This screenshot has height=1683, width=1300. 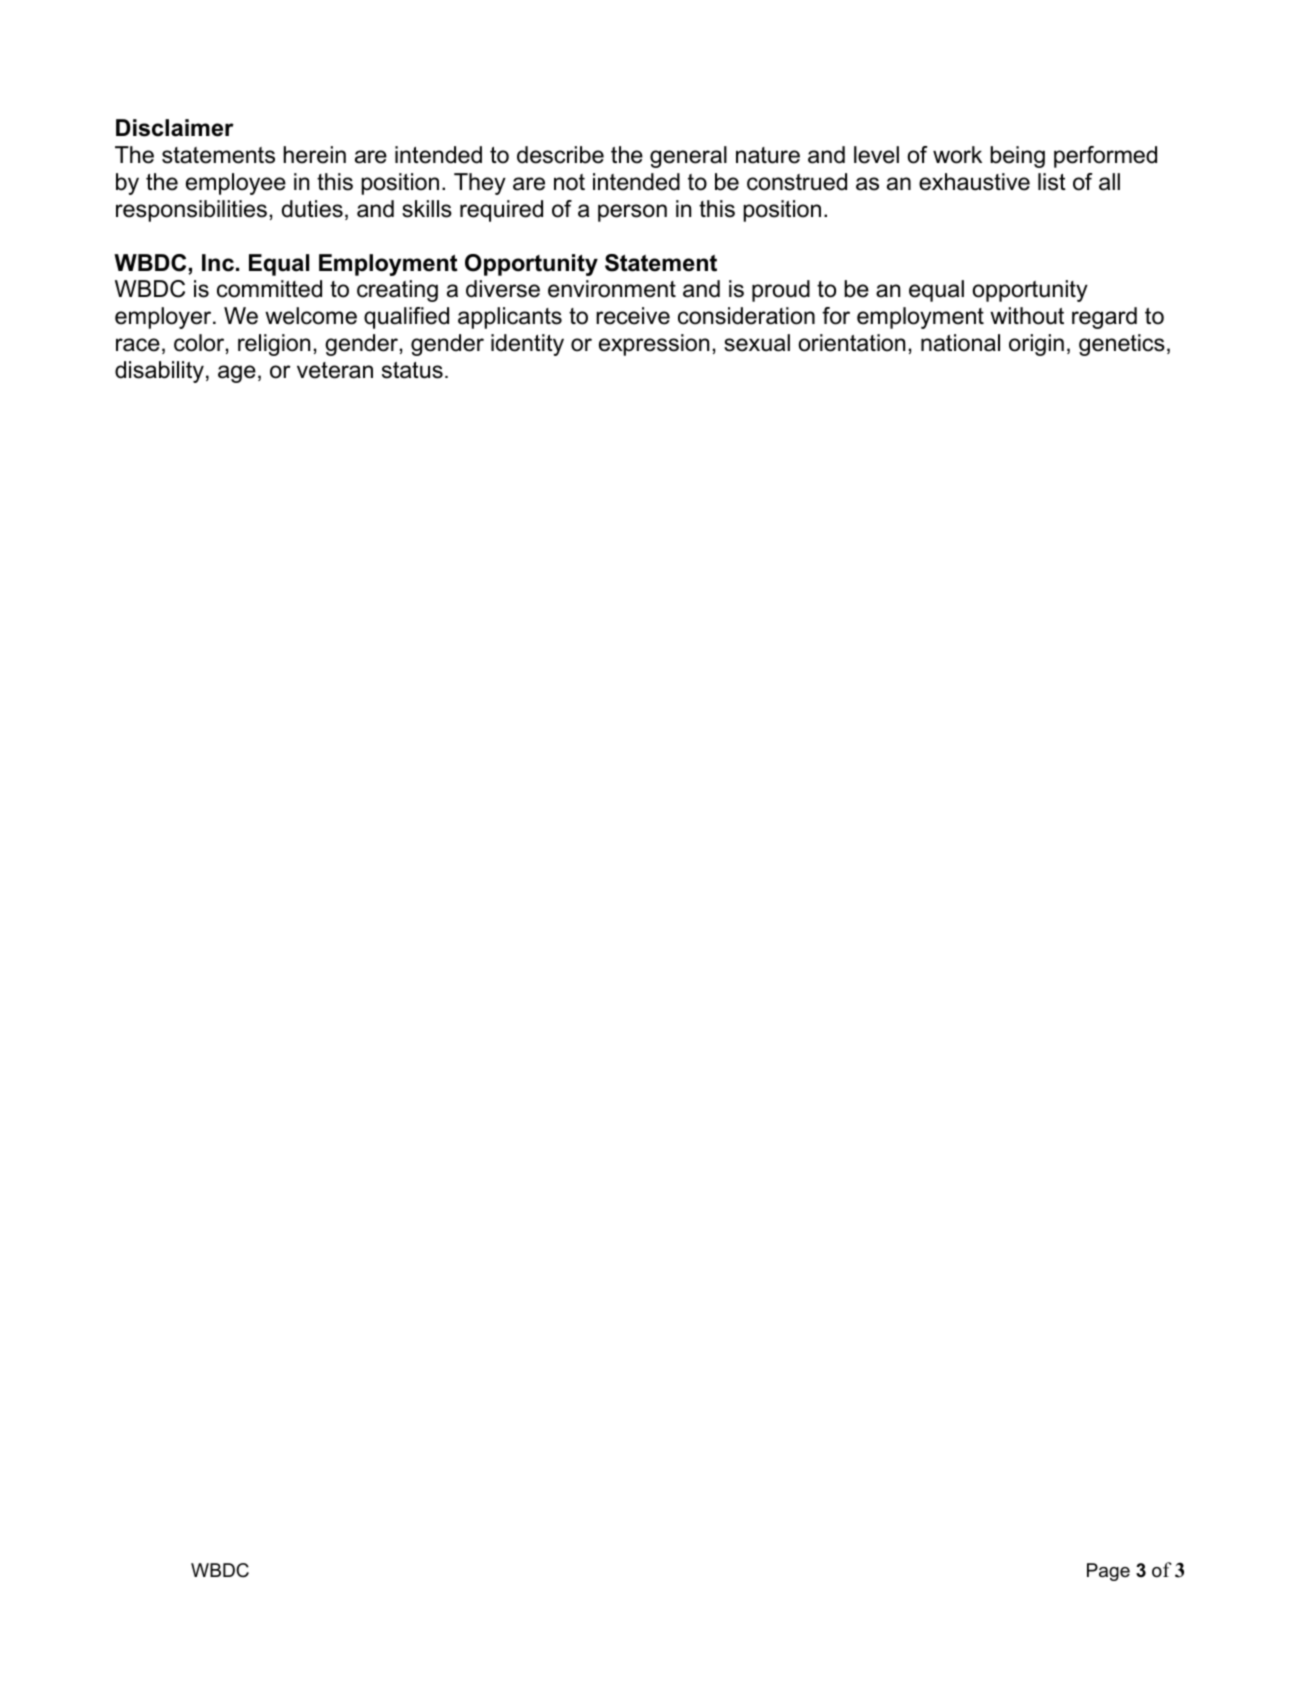 I want to click on veteran, so click(x=335, y=370).
